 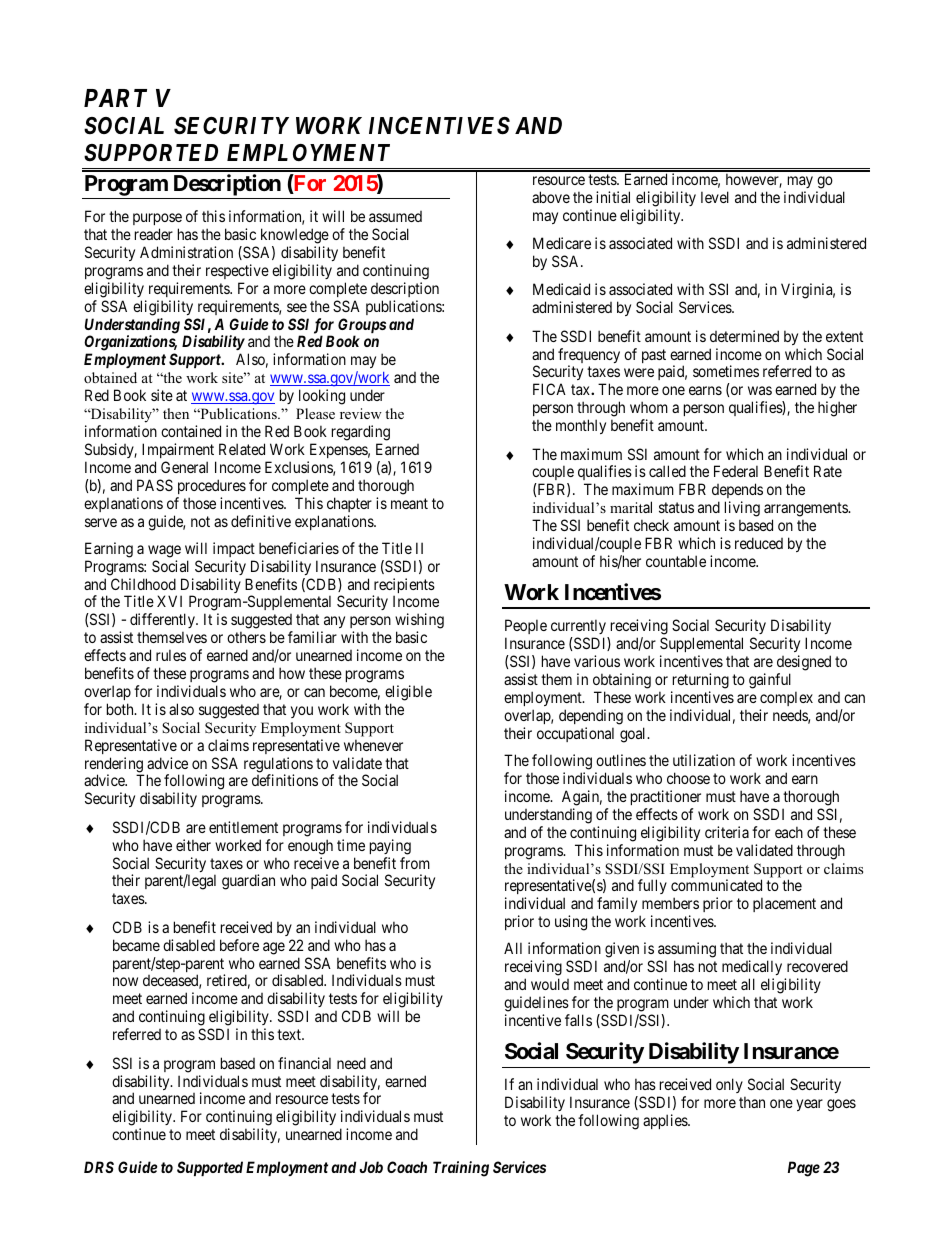 What do you see at coordinates (409, 503) in the screenshot?
I see `meant` at bounding box center [409, 503].
